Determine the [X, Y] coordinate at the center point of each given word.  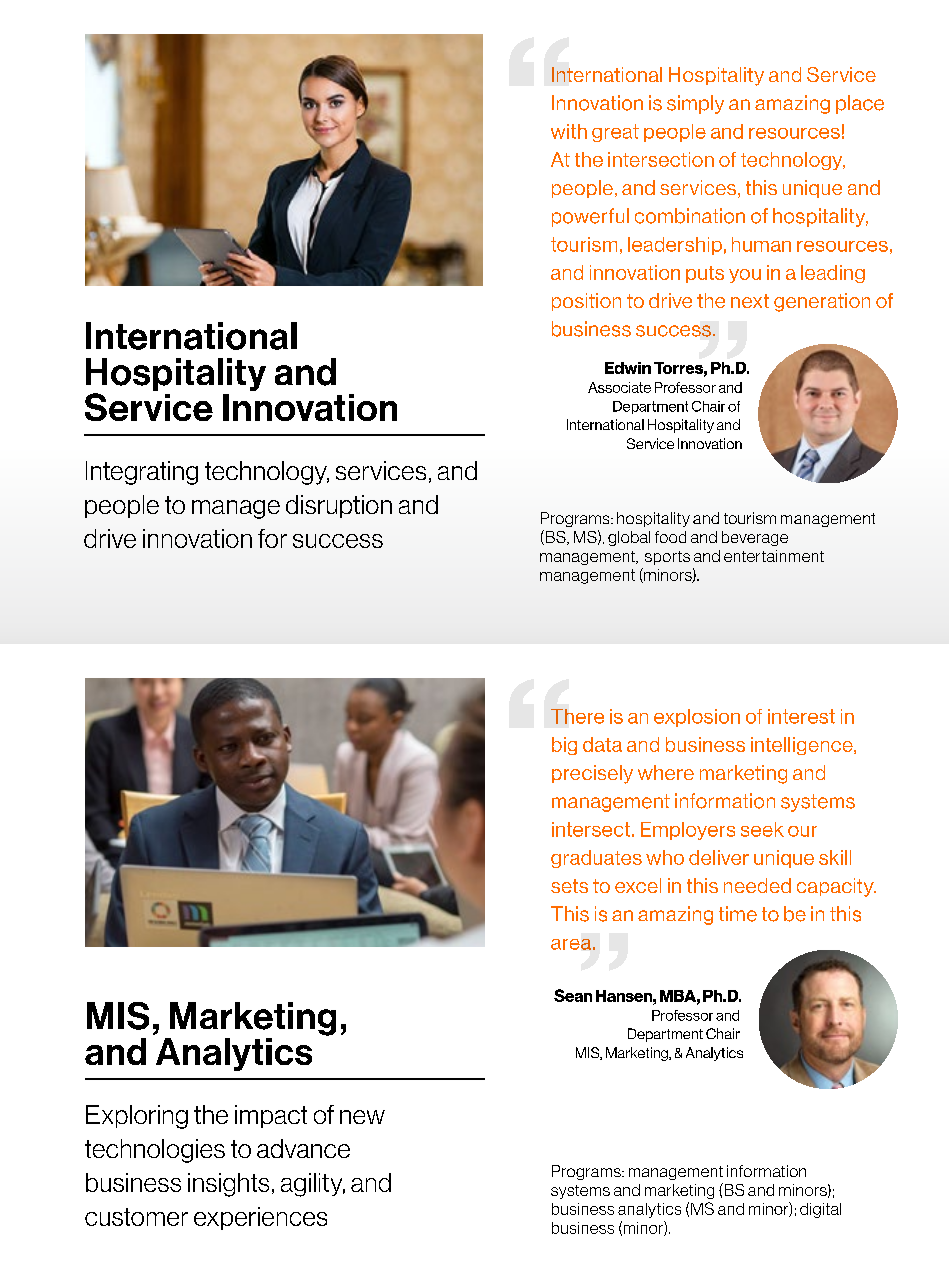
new [362, 1117]
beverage [755, 538]
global [629, 538]
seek [762, 829]
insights [228, 1185]
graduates [596, 859]
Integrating [142, 473]
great [615, 133]
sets [569, 886]
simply [695, 104]
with [569, 131]
